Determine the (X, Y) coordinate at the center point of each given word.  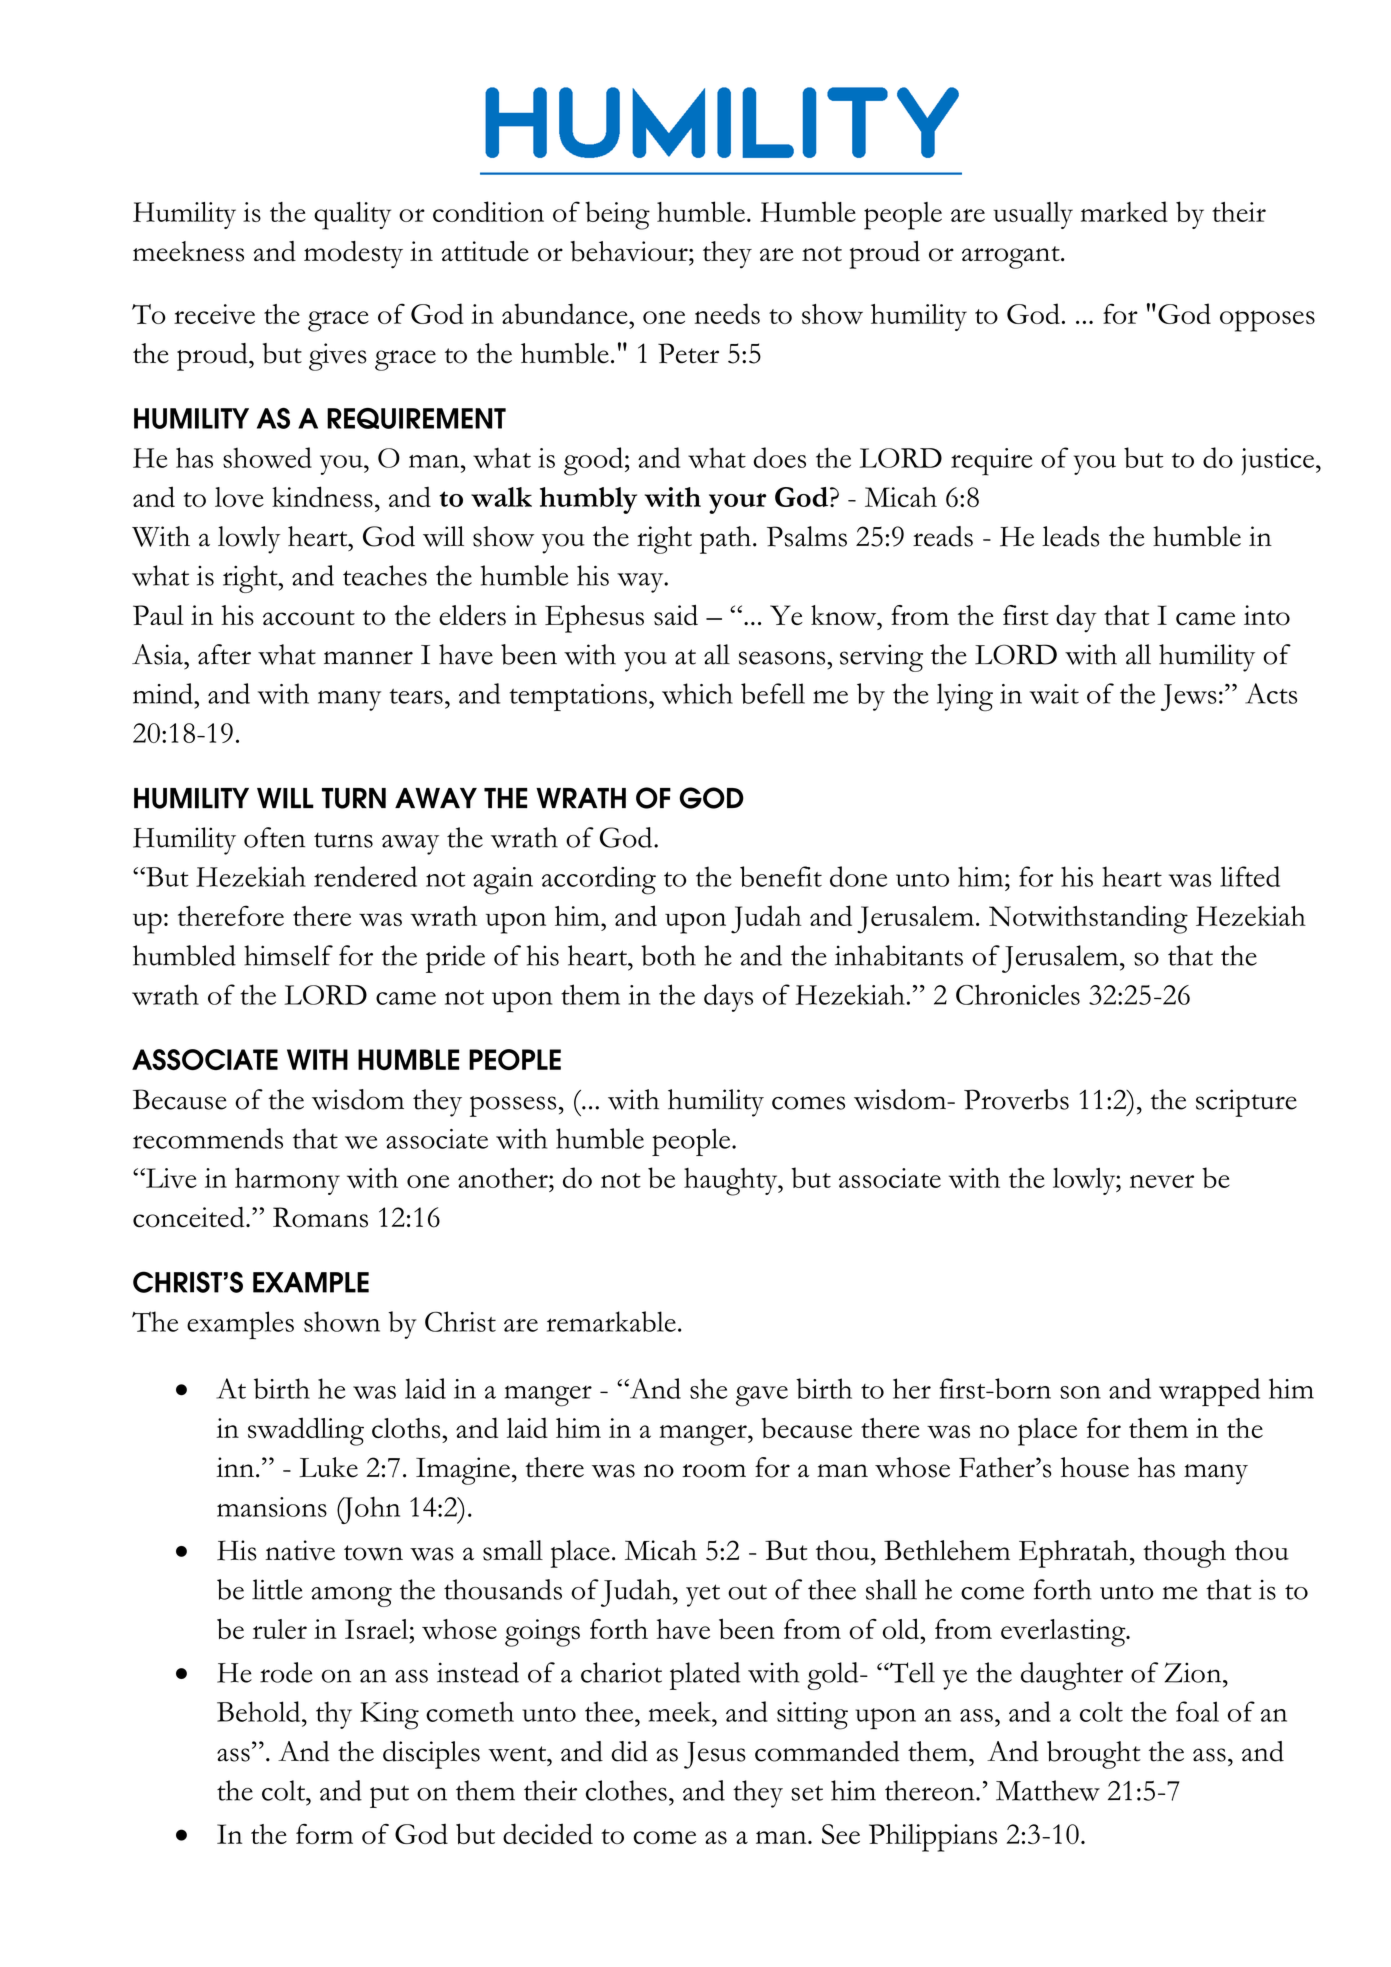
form (324, 1834)
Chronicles (1018, 994)
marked (1124, 211)
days (728, 998)
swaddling (306, 1431)
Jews (1189, 697)
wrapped (1209, 1392)
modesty (353, 255)
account (309, 618)
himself (288, 955)
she (708, 1388)
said (676, 615)
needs (727, 313)
